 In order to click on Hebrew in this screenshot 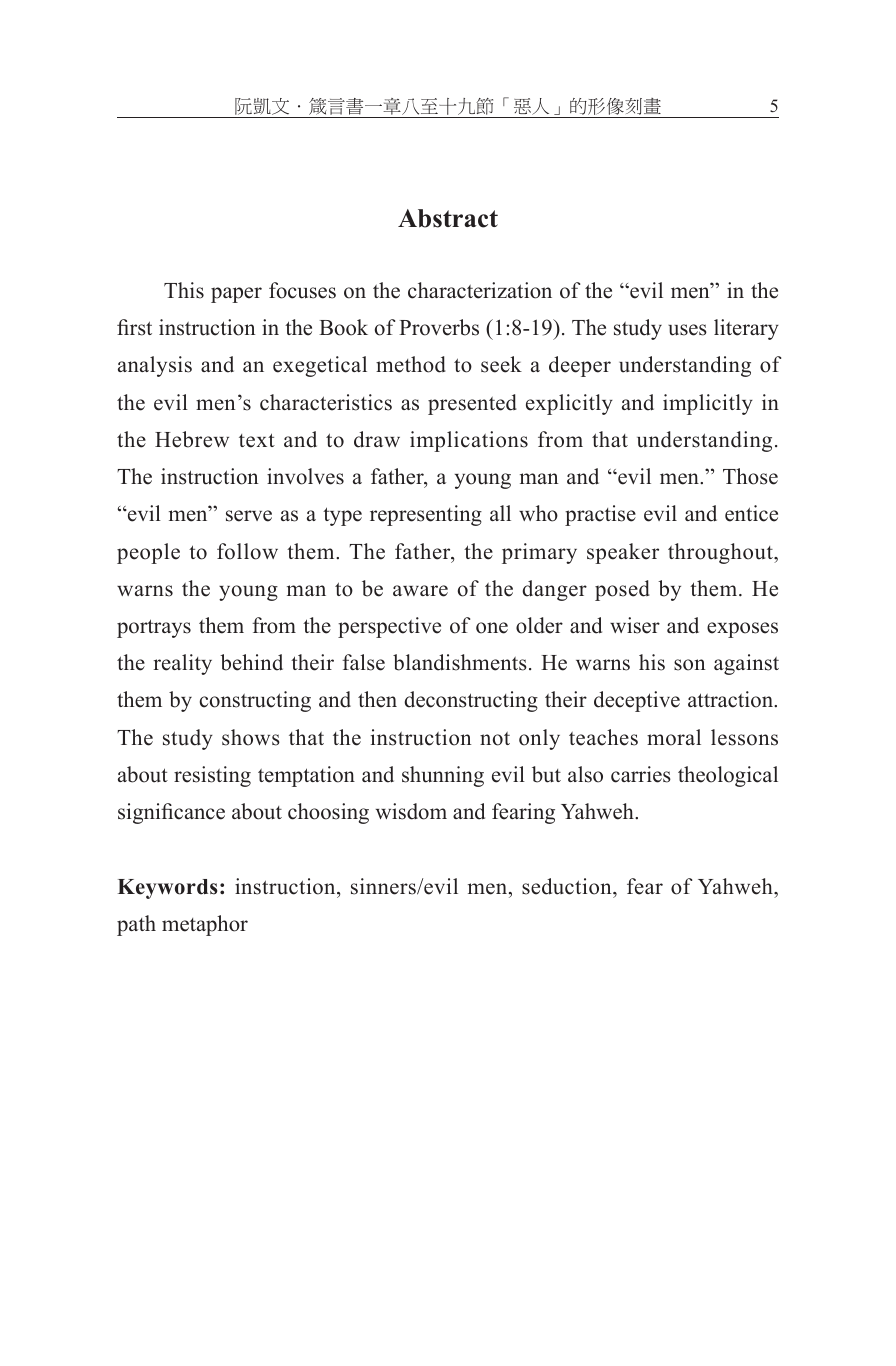, I will do `click(192, 439)`.
